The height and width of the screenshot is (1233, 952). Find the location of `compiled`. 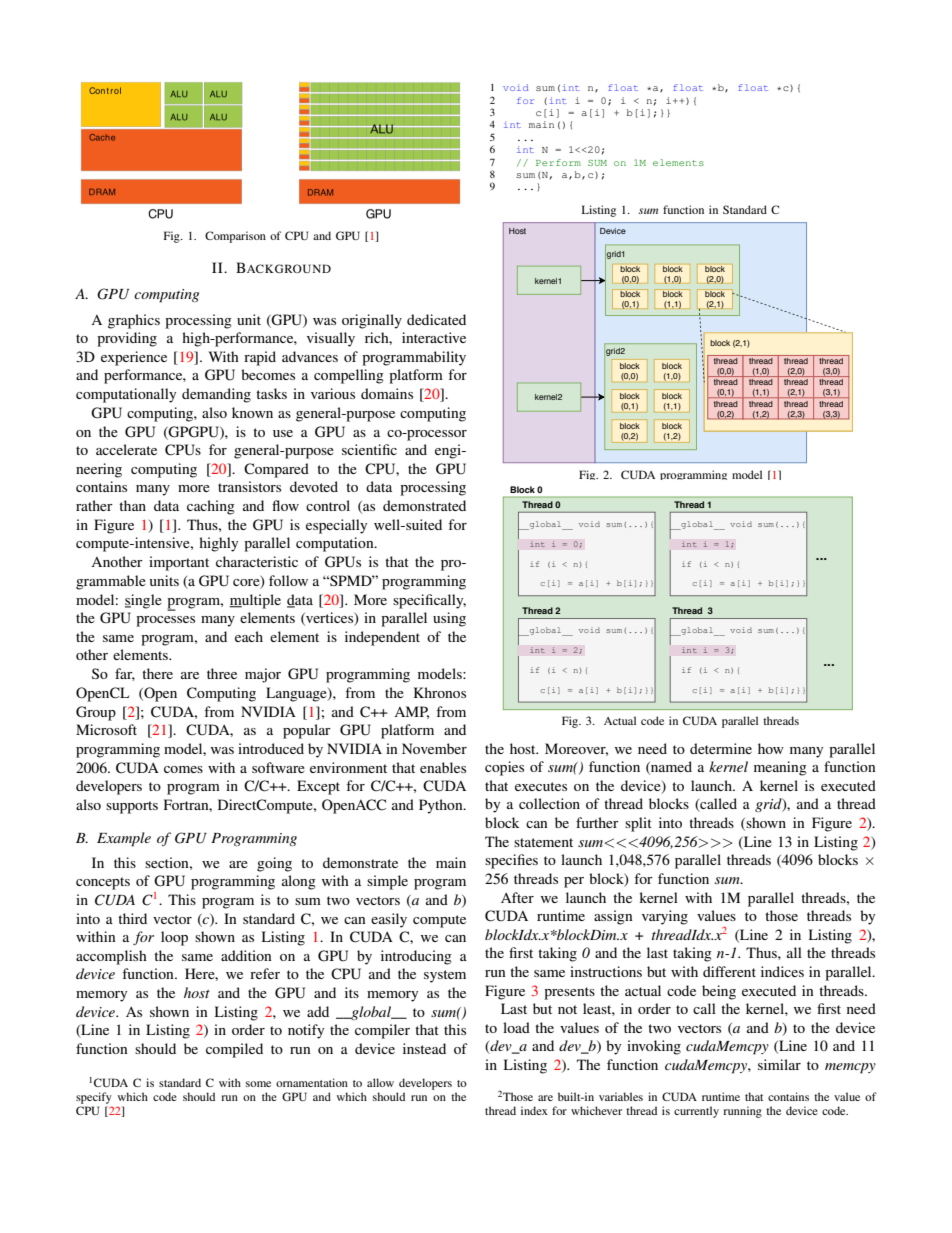

compiled is located at coordinates (234, 1050).
